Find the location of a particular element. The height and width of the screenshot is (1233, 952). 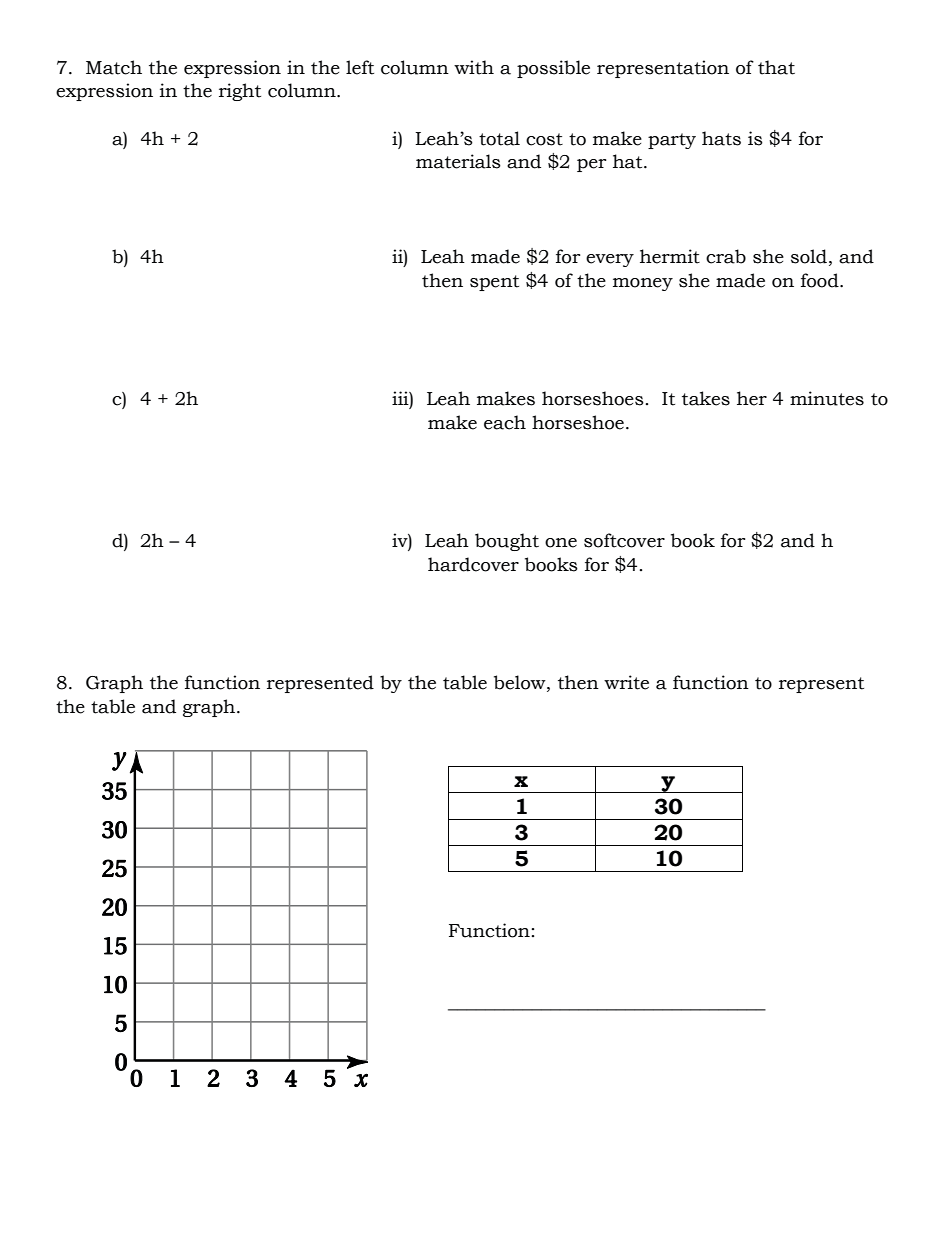

spent is located at coordinates (494, 283).
